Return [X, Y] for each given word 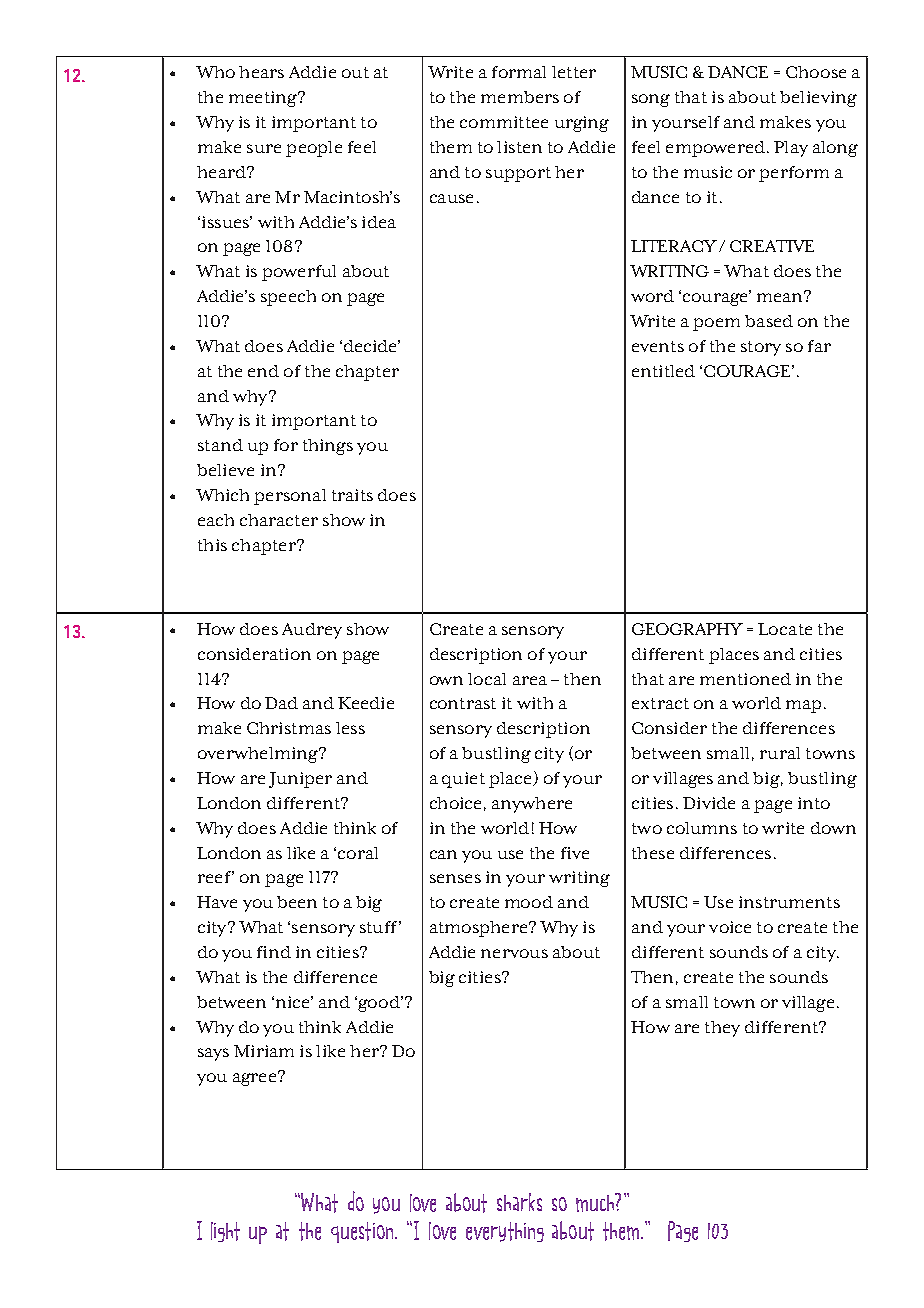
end [263, 371]
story [761, 348]
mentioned [745, 679]
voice [730, 927]
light [225, 1232]
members [520, 97]
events [658, 346]
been [297, 902]
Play [791, 149]
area [530, 680]
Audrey [312, 631]
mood [529, 902]
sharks [519, 1202]
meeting [264, 99]
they [722, 1029]
